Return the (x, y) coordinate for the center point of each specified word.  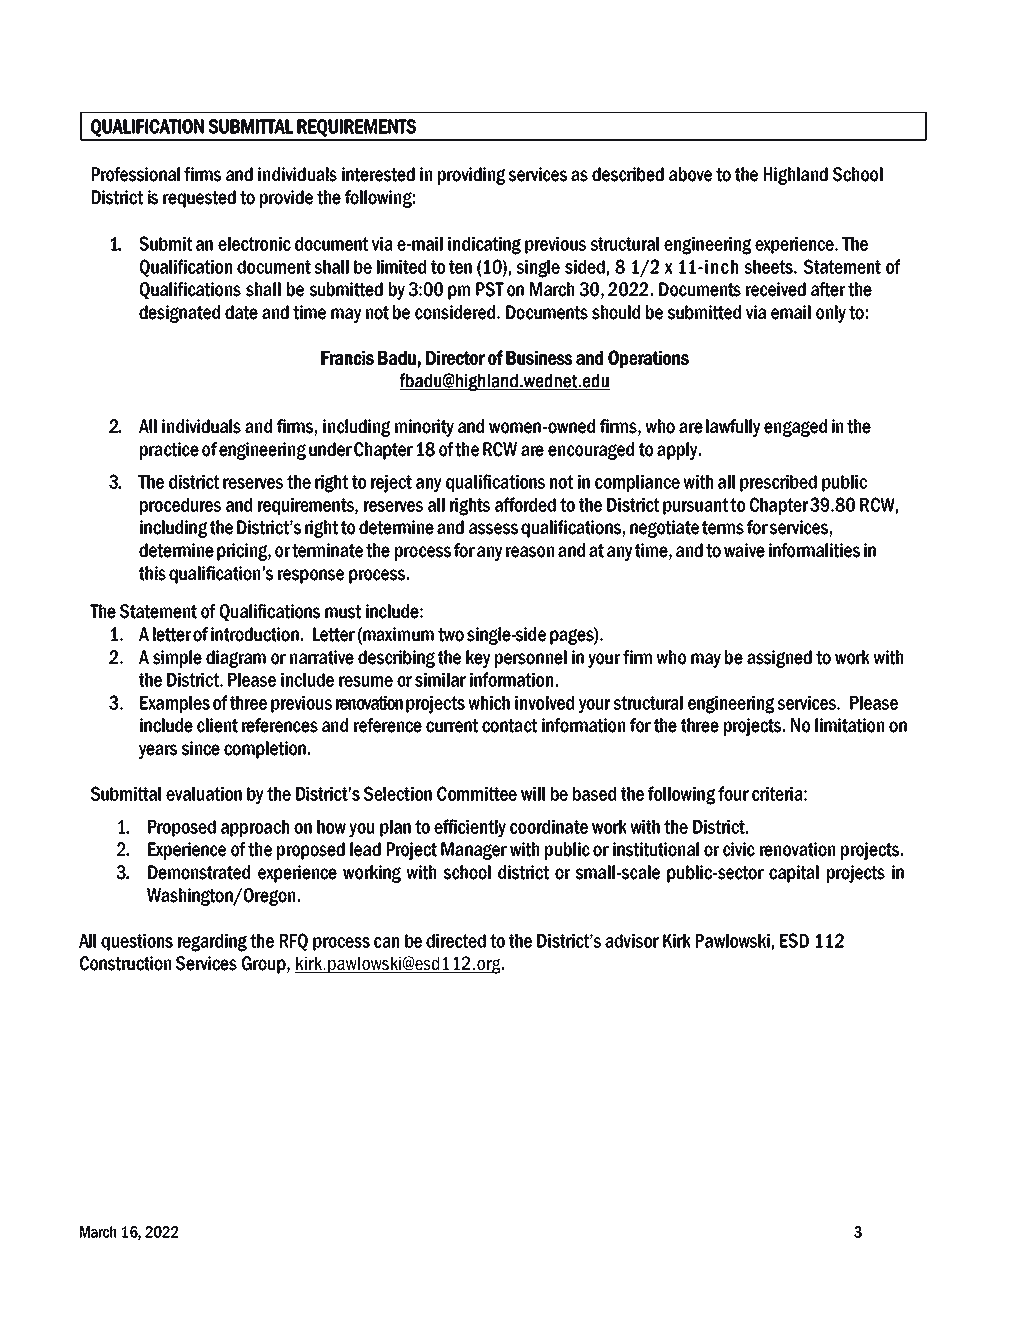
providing (471, 176)
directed (456, 941)
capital (794, 874)
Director (455, 358)
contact (509, 726)
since (201, 748)
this (152, 573)
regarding (212, 943)
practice (169, 451)
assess (493, 529)
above (690, 174)
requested (199, 199)
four (733, 793)
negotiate (664, 529)
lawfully (733, 428)
